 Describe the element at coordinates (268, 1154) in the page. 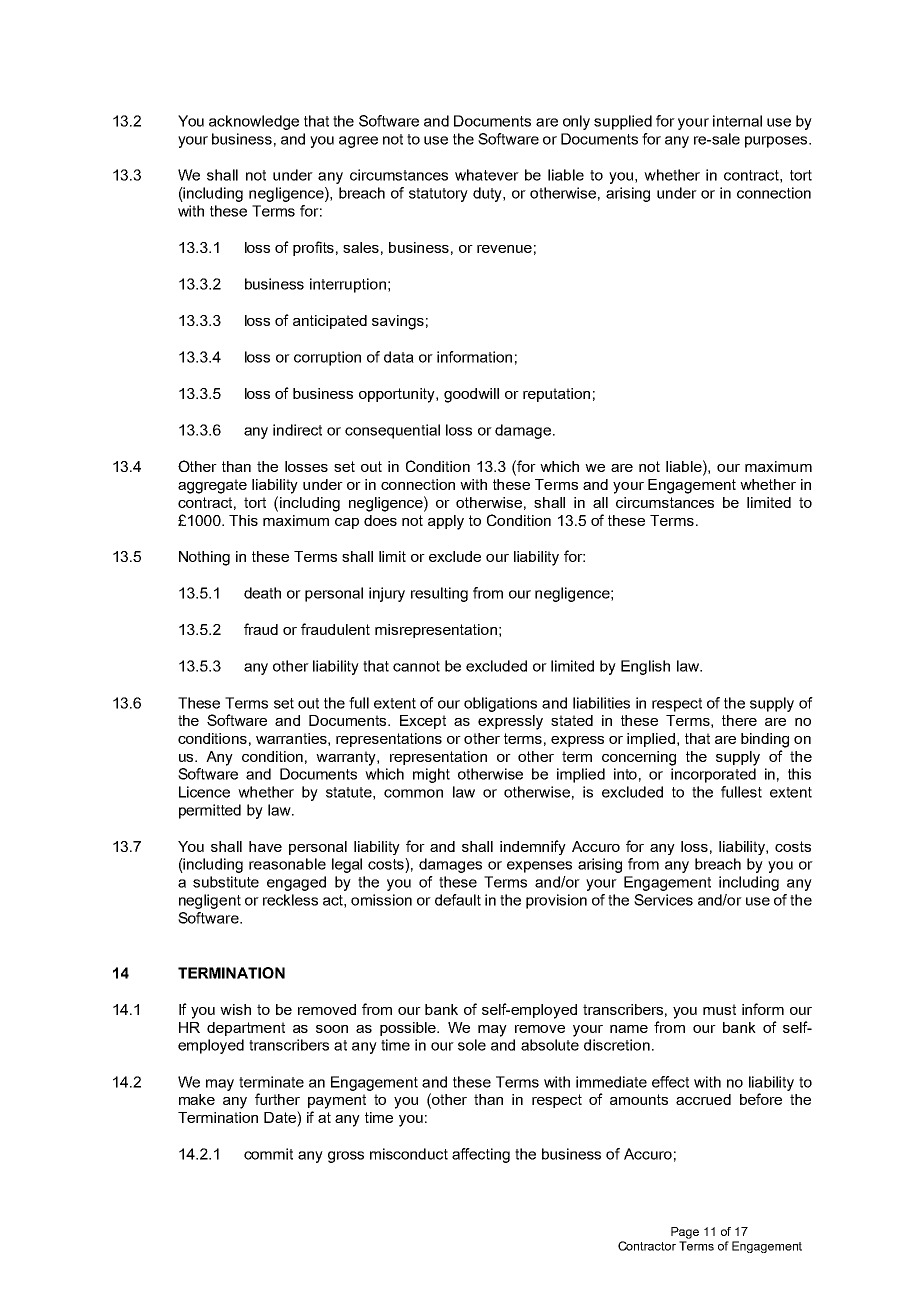

I see `commit` at that location.
